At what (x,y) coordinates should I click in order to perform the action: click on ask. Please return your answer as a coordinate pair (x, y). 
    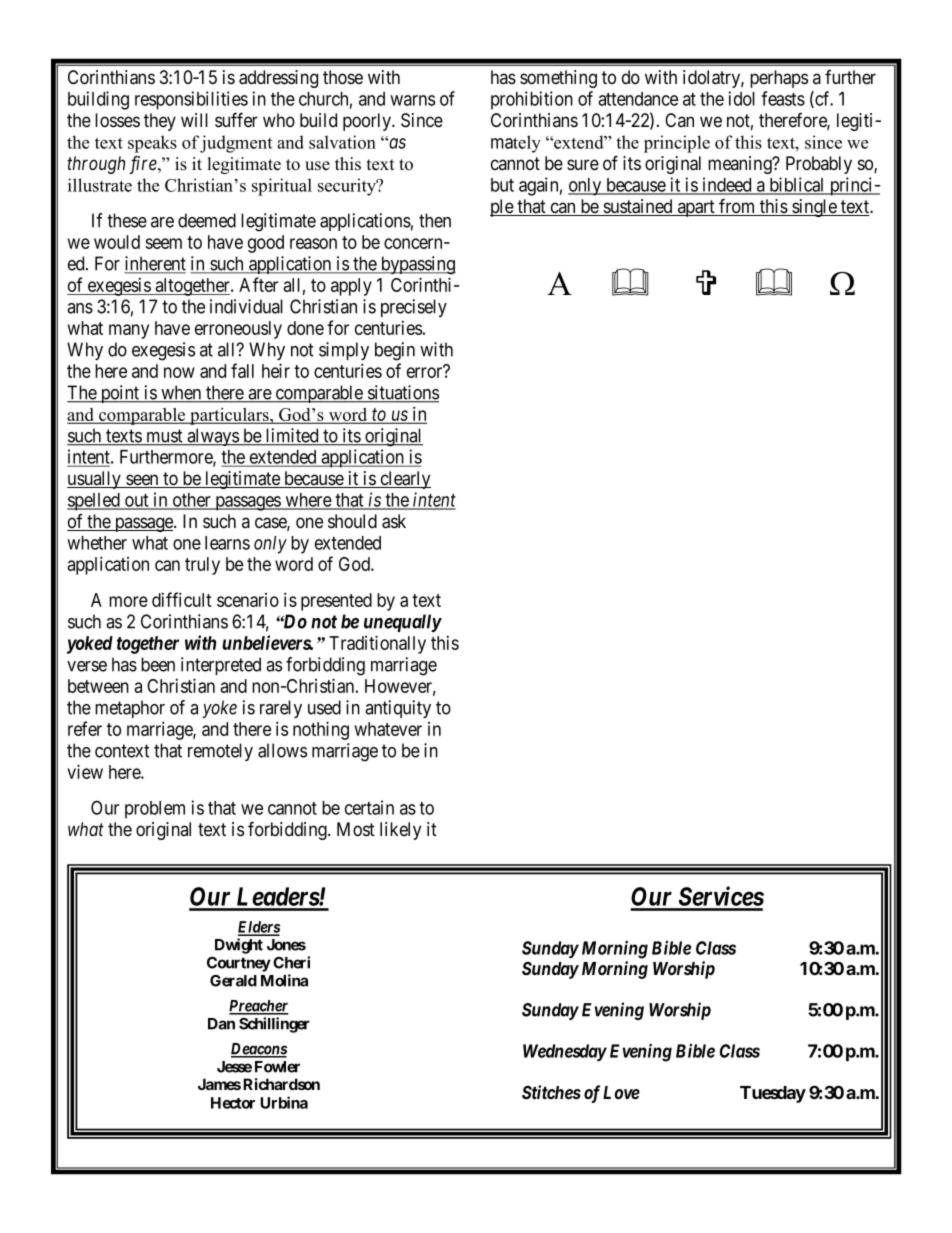
    Looking at the image, I should click on (394, 521).
